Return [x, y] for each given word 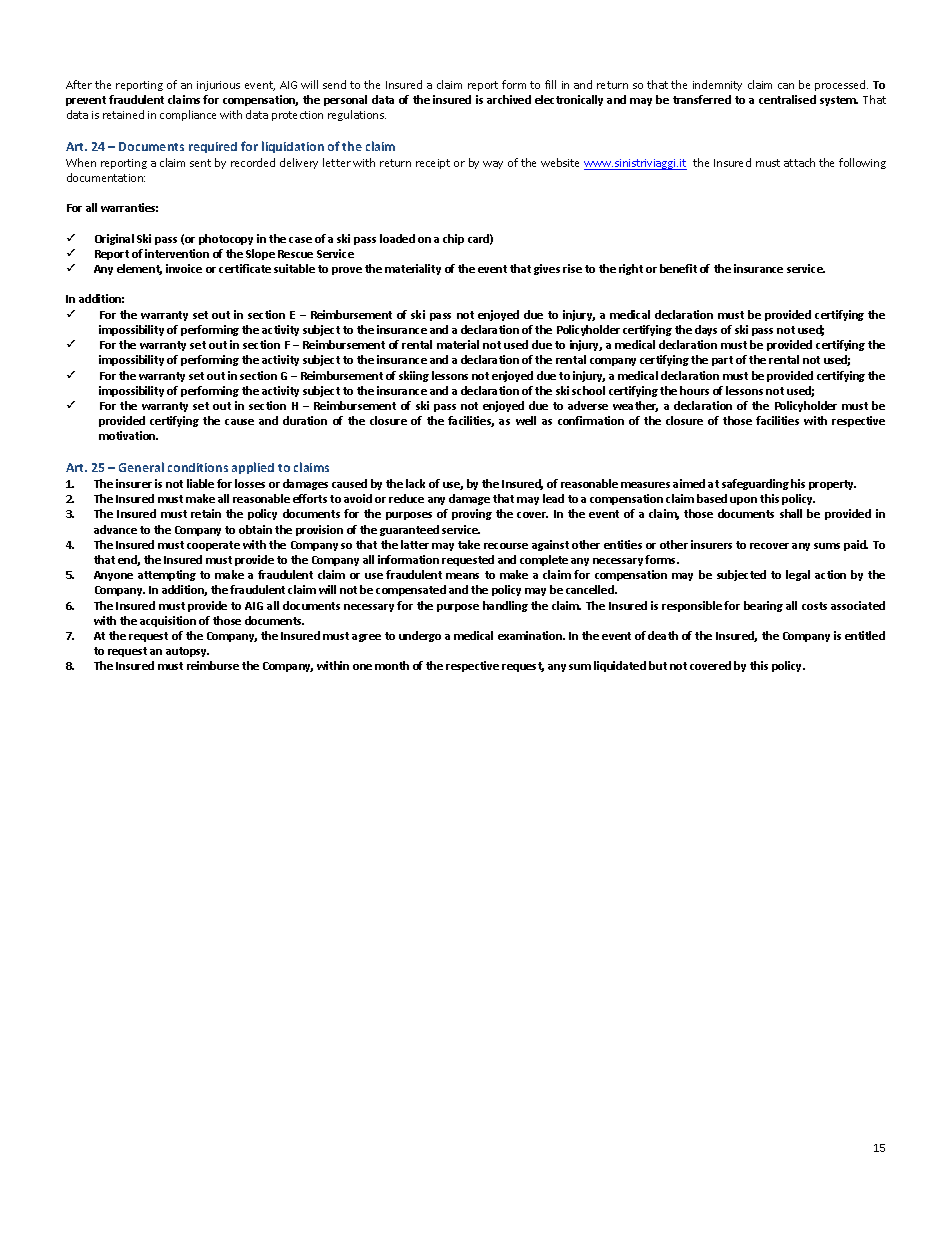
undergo [420, 636]
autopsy [187, 652]
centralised [787, 99]
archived [509, 99]
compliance [188, 115]
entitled [865, 635]
